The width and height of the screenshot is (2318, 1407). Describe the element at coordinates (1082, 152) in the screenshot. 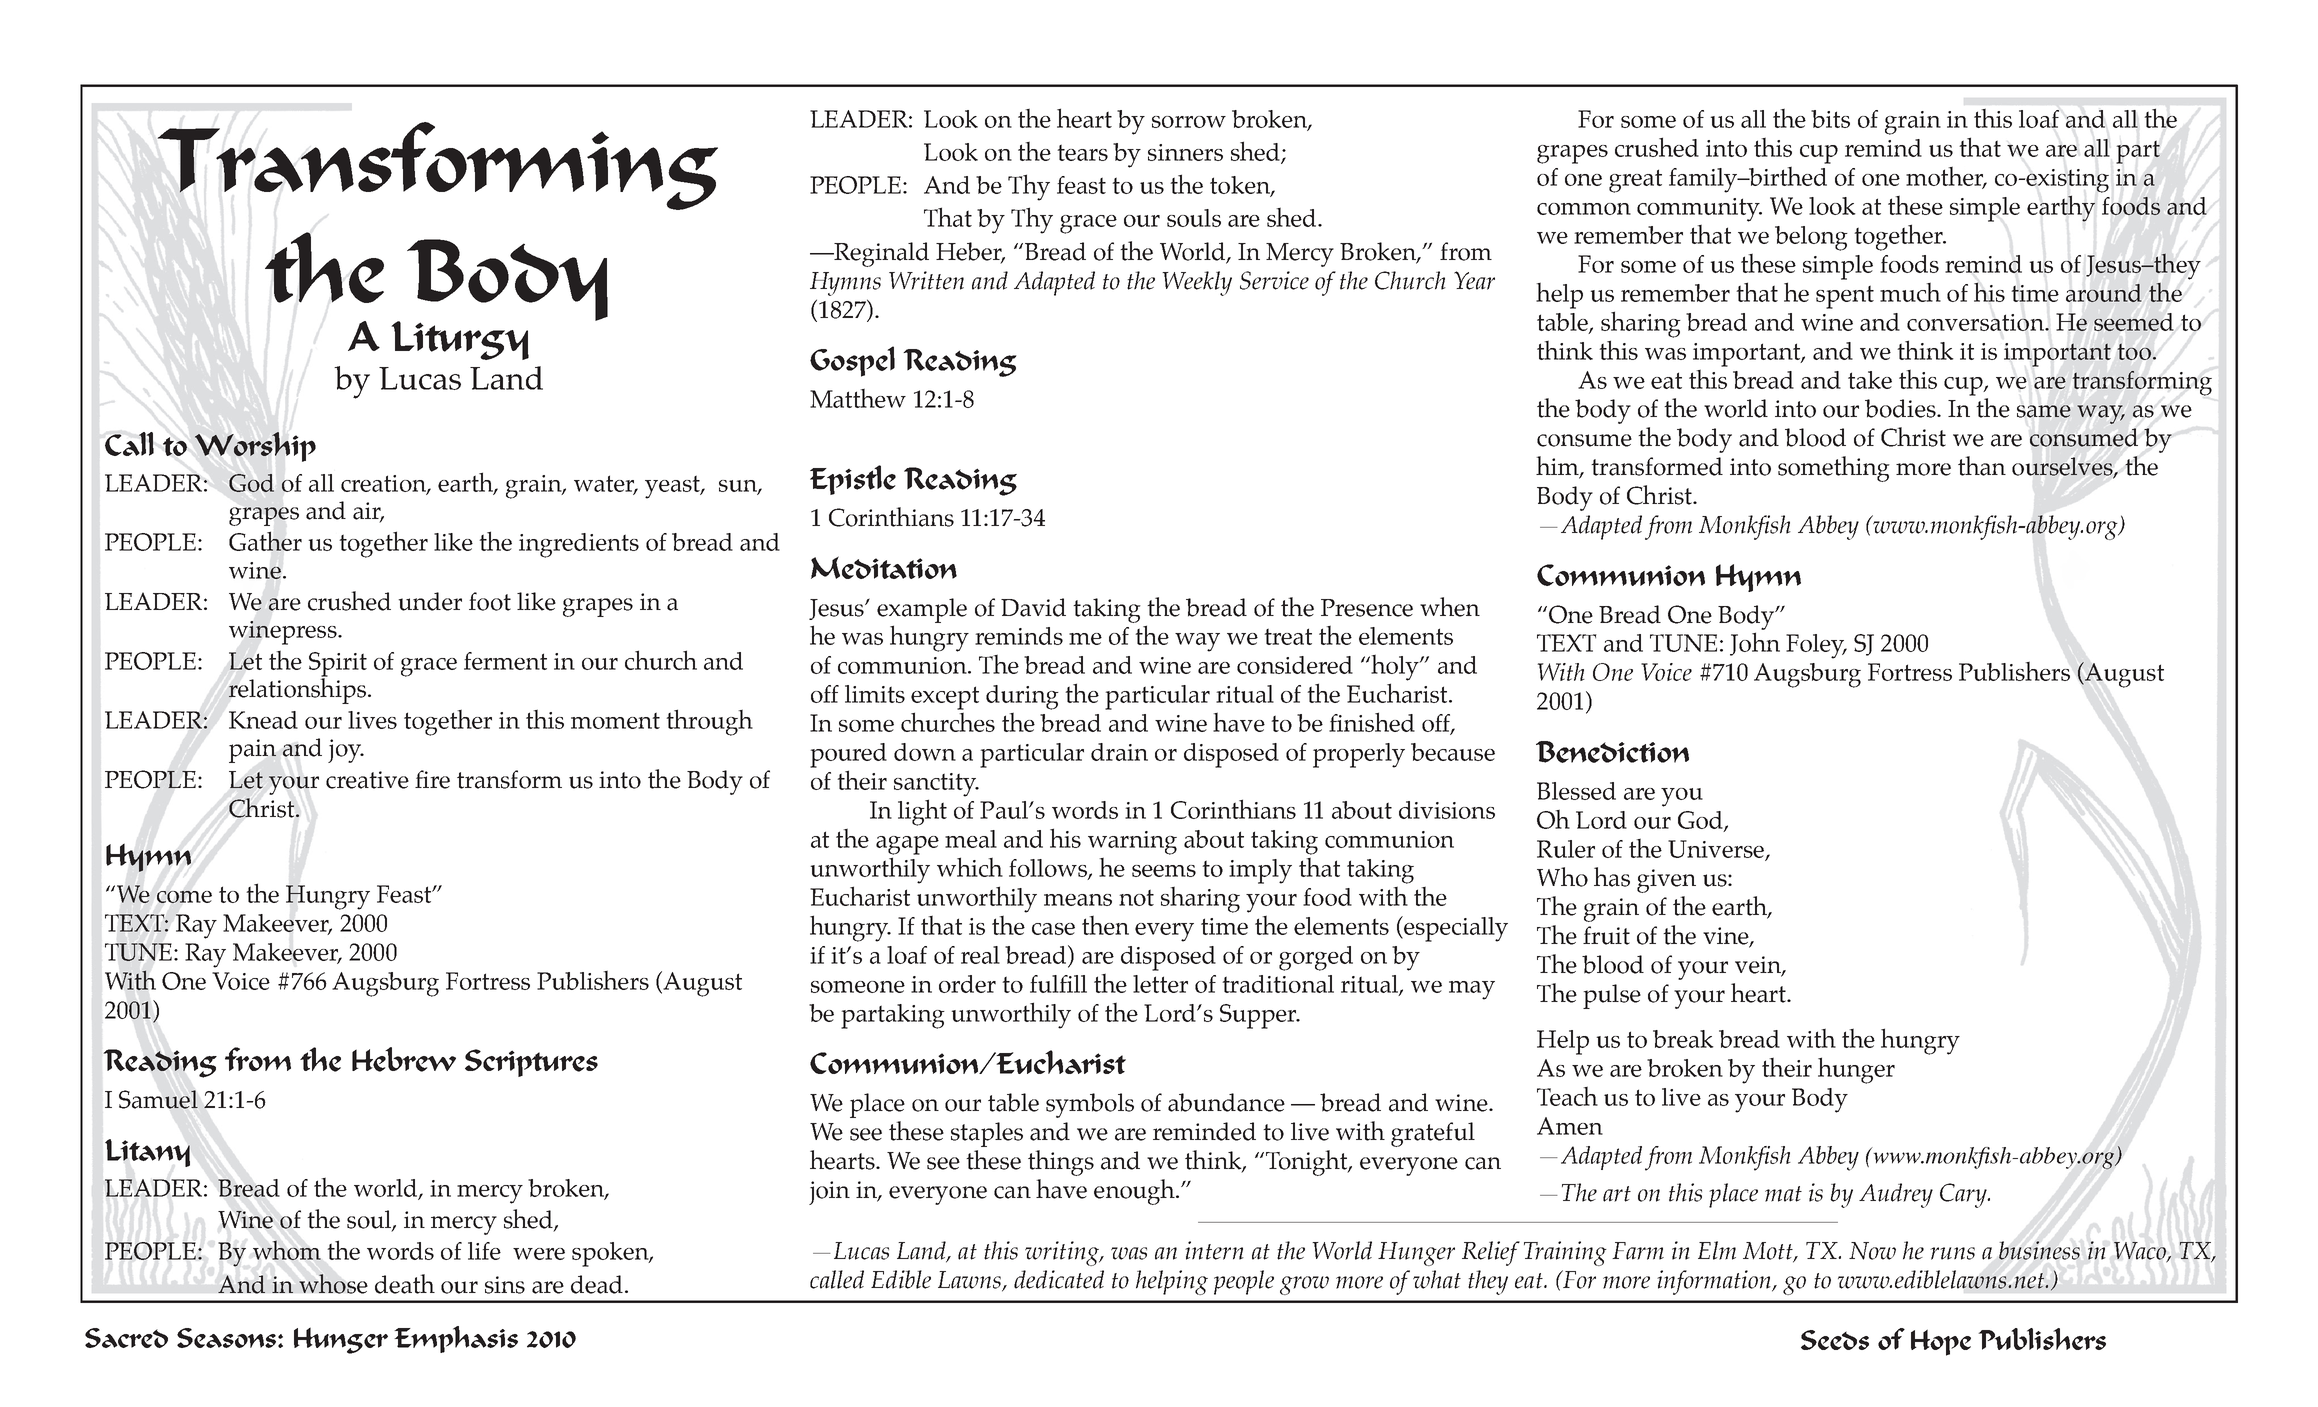

I see `tears` at that location.
